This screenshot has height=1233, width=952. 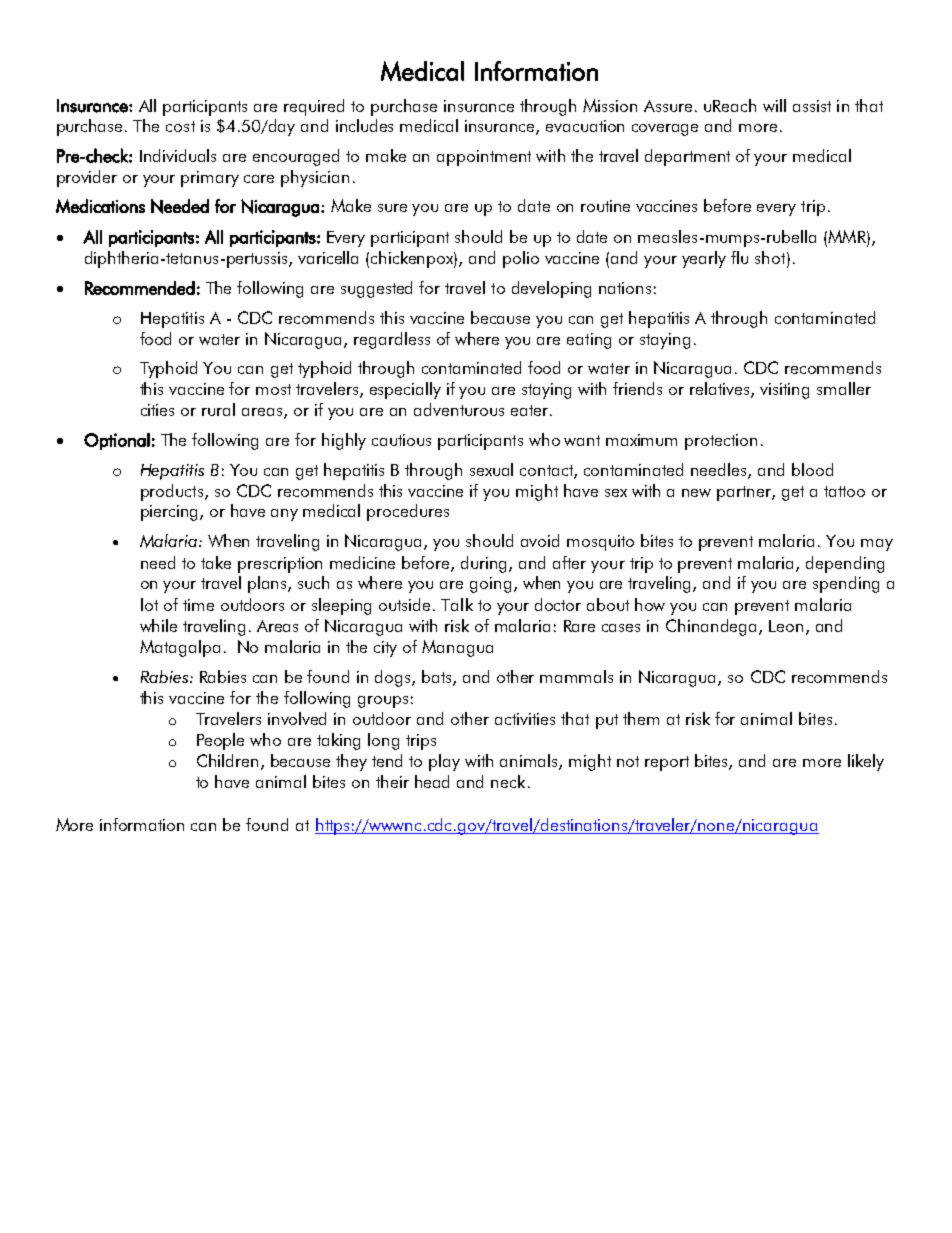 I want to click on protection, so click(x=721, y=442).
